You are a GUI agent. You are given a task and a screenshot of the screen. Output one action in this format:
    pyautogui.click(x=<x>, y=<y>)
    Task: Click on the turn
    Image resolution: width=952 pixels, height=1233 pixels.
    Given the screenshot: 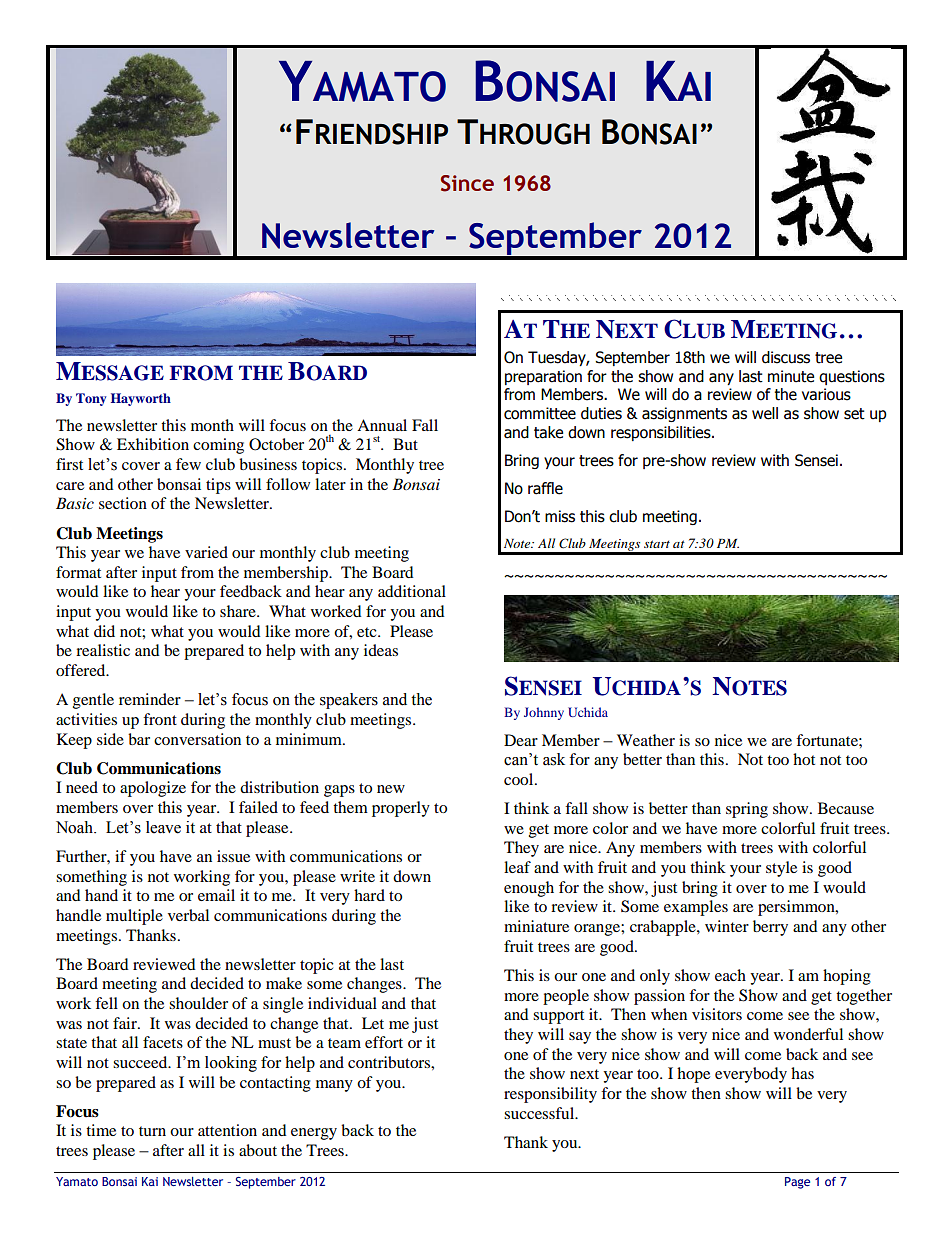 What is the action you would take?
    pyautogui.click(x=152, y=1131)
